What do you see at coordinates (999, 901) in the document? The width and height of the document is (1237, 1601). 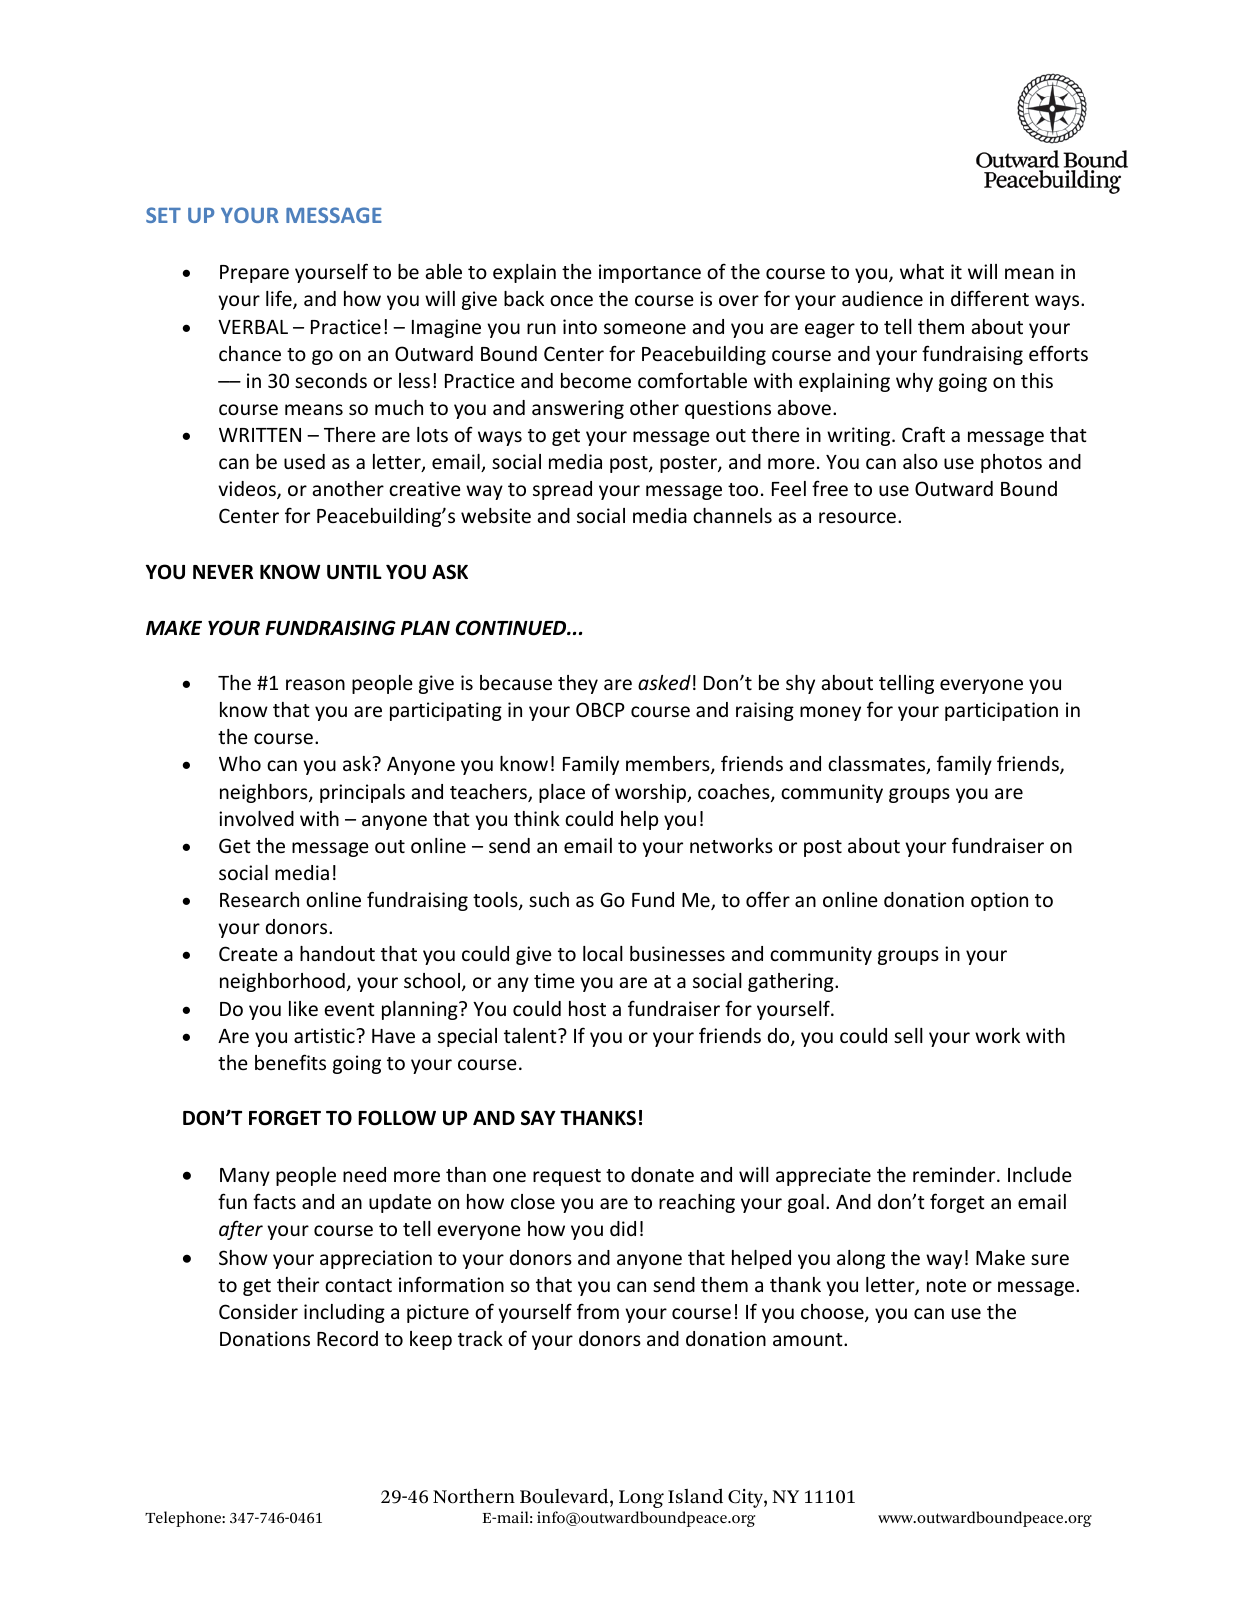 I see `option` at bounding box center [999, 901].
